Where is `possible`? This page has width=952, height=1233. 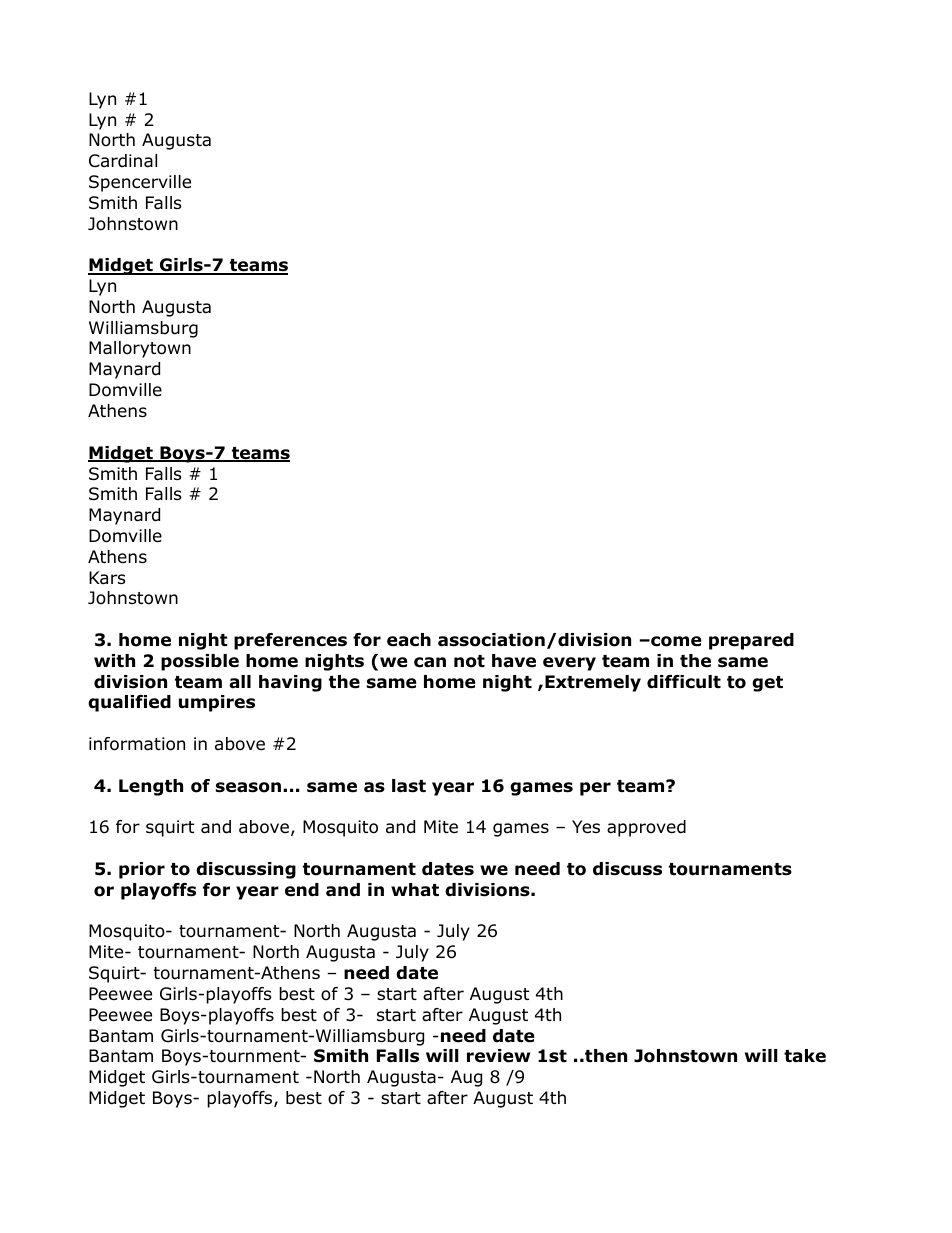 possible is located at coordinates (200, 662).
